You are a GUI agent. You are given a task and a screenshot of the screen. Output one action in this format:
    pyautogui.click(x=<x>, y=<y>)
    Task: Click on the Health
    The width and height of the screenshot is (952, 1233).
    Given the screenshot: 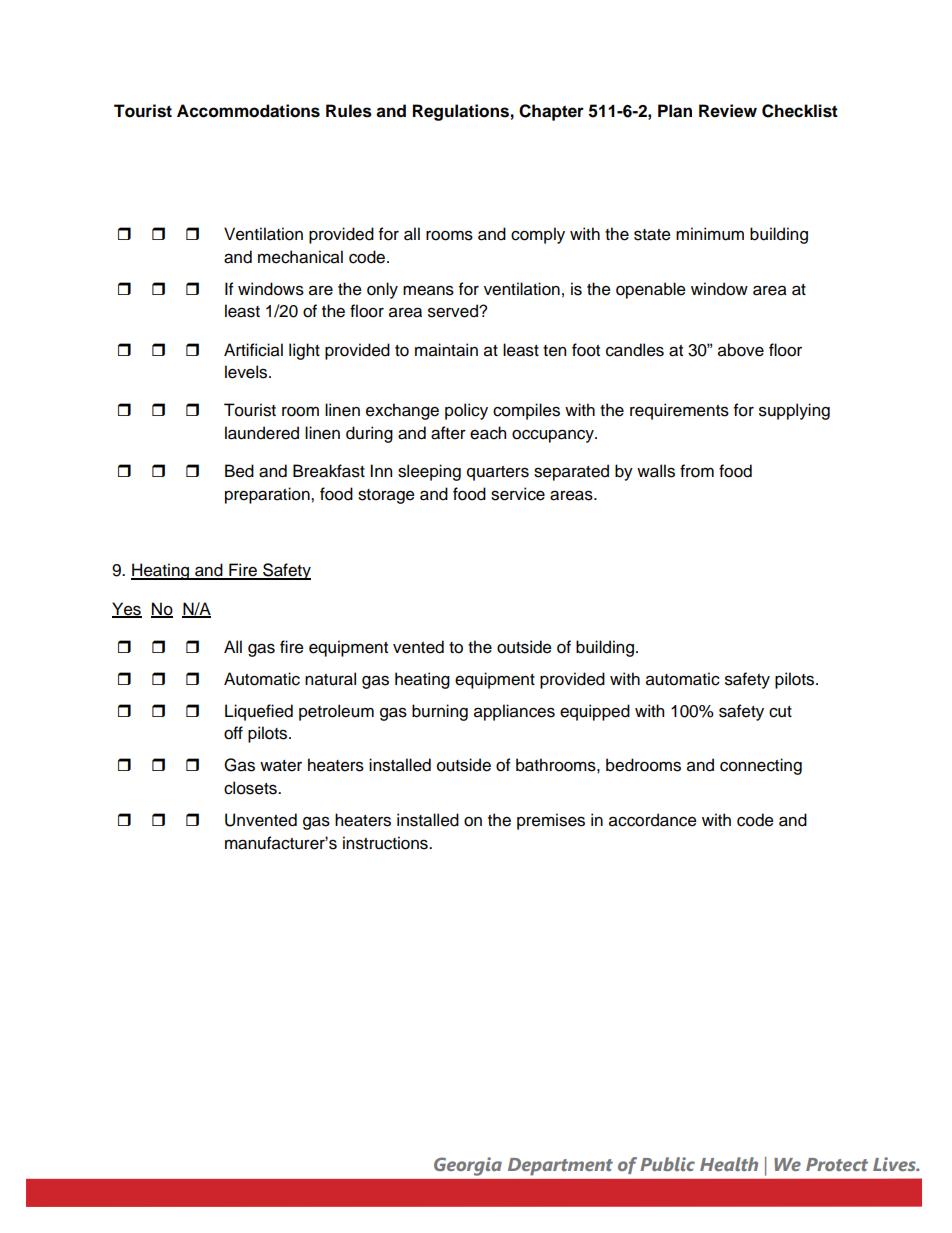 What is the action you would take?
    pyautogui.click(x=729, y=1164)
